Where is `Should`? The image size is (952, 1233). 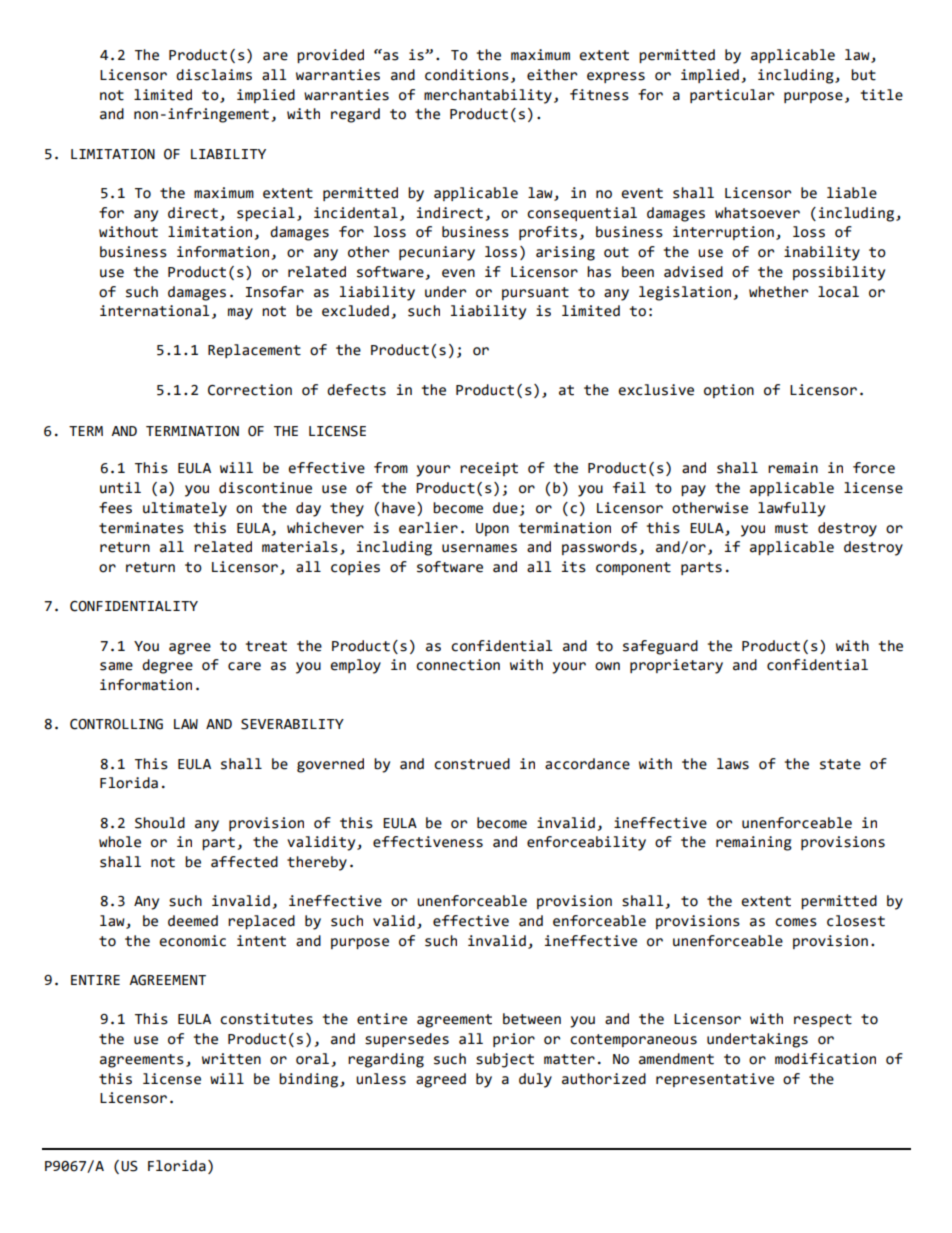 Should is located at coordinates (160, 823).
